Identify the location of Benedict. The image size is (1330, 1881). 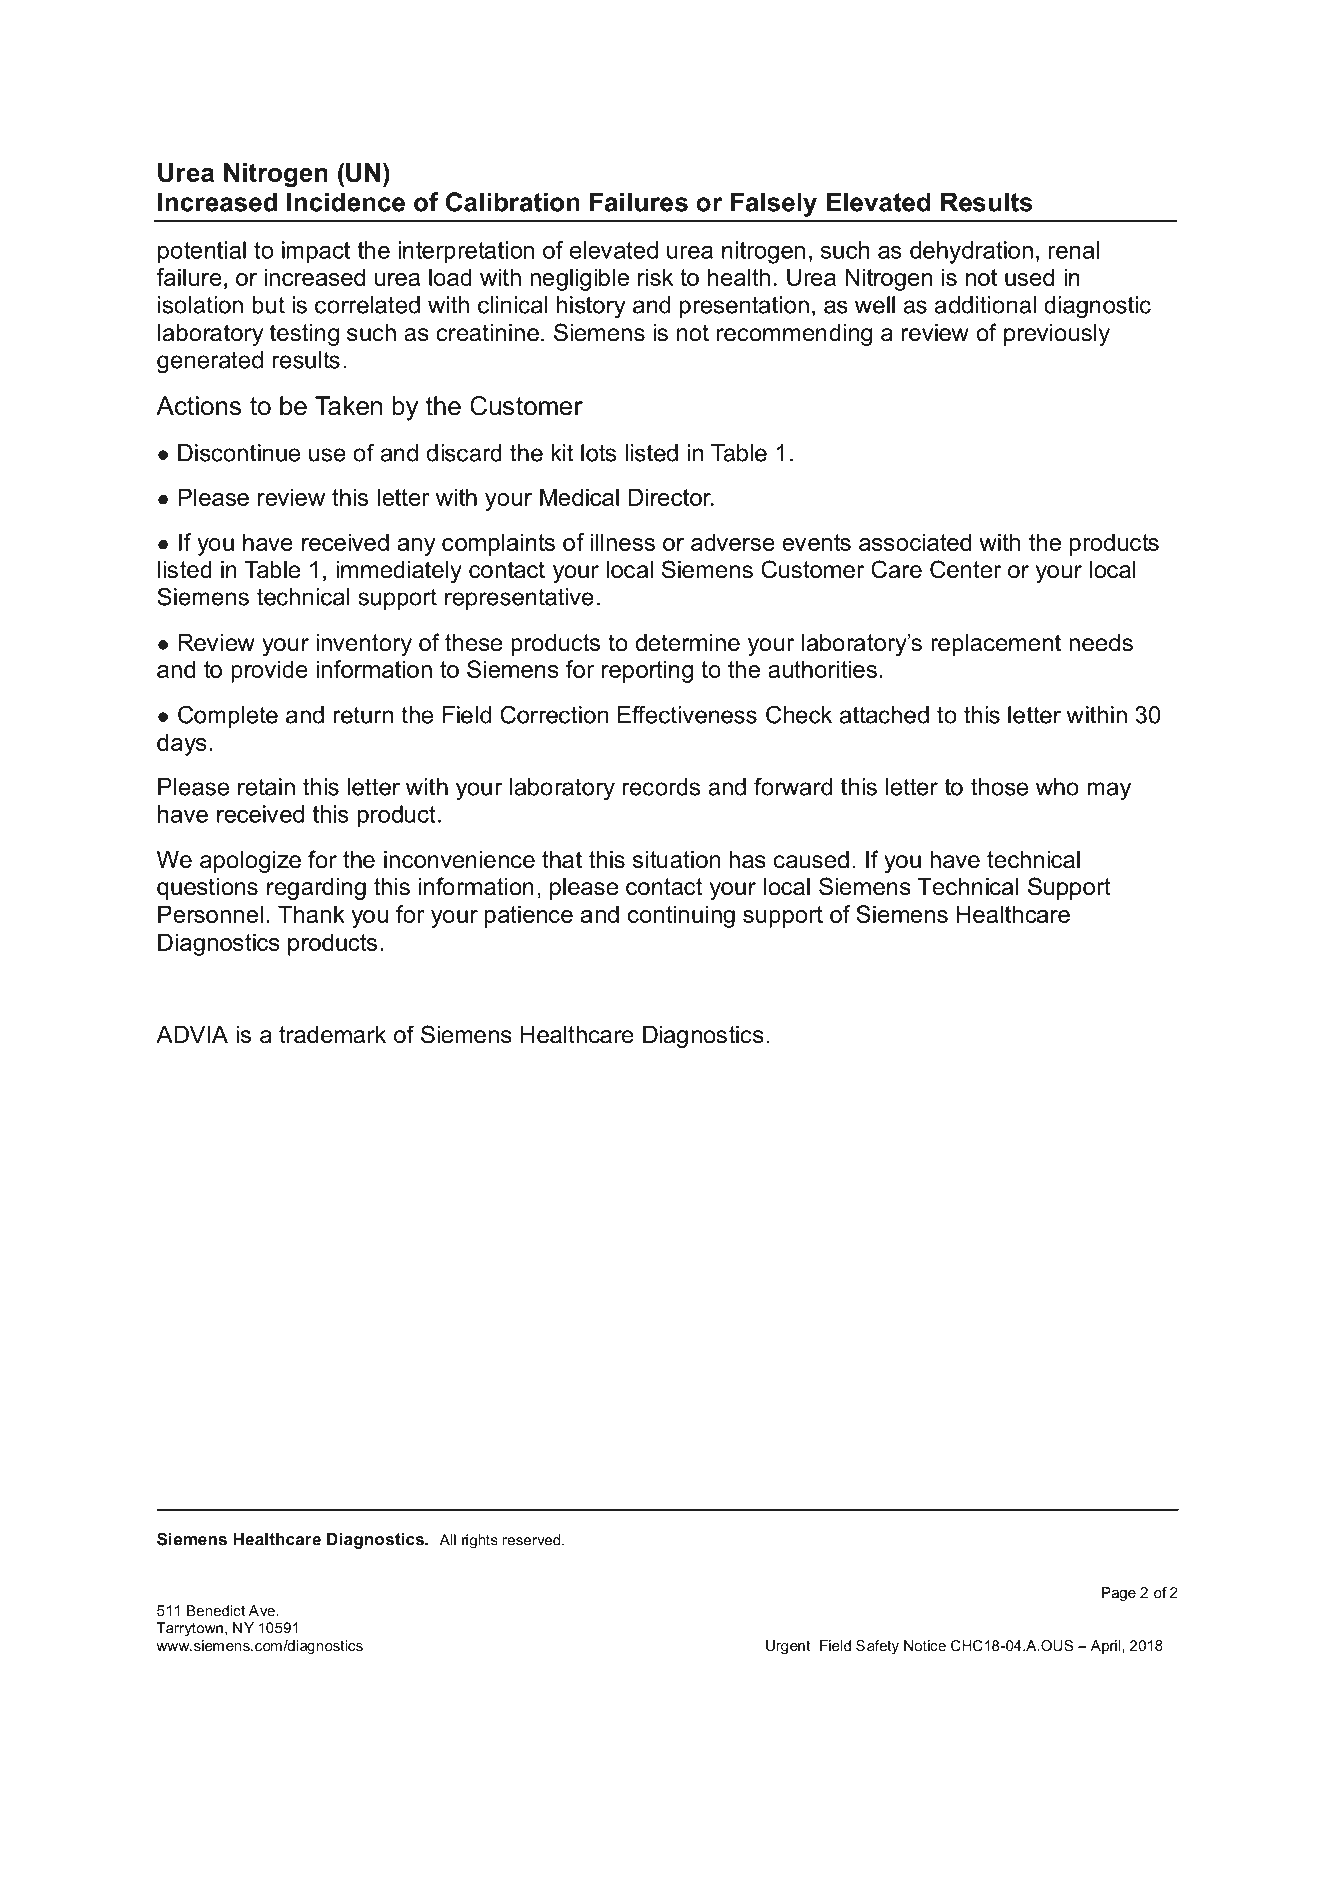
(216, 1610).
